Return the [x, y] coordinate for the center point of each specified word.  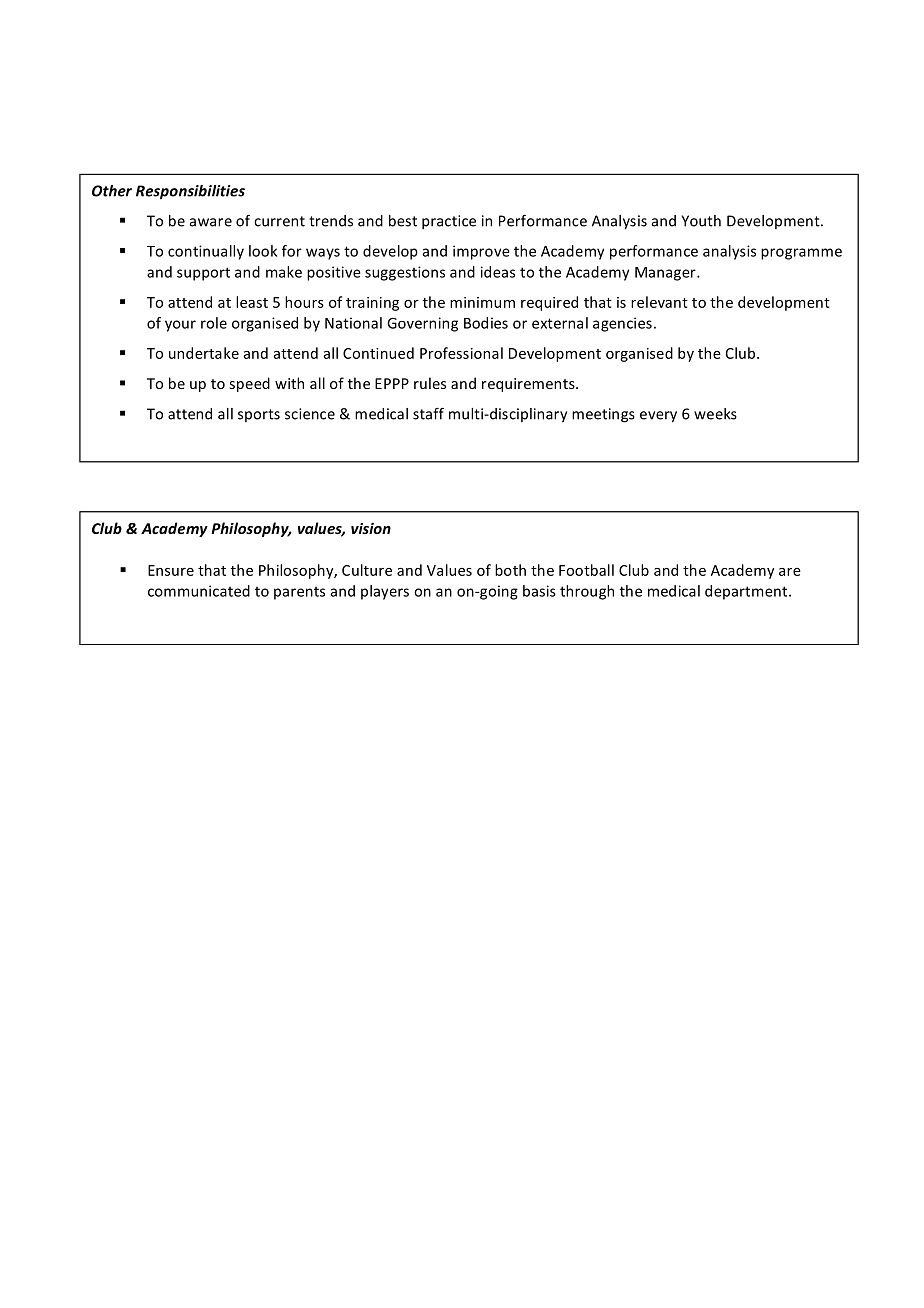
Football [586, 570]
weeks [715, 414]
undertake [204, 353]
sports [259, 415]
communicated [199, 591]
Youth [701, 221]
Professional [461, 353]
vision [371, 528]
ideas [498, 272]
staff [428, 414]
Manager [666, 274]
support [203, 274]
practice [449, 222]
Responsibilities [190, 192]
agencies [622, 324]
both [510, 570]
